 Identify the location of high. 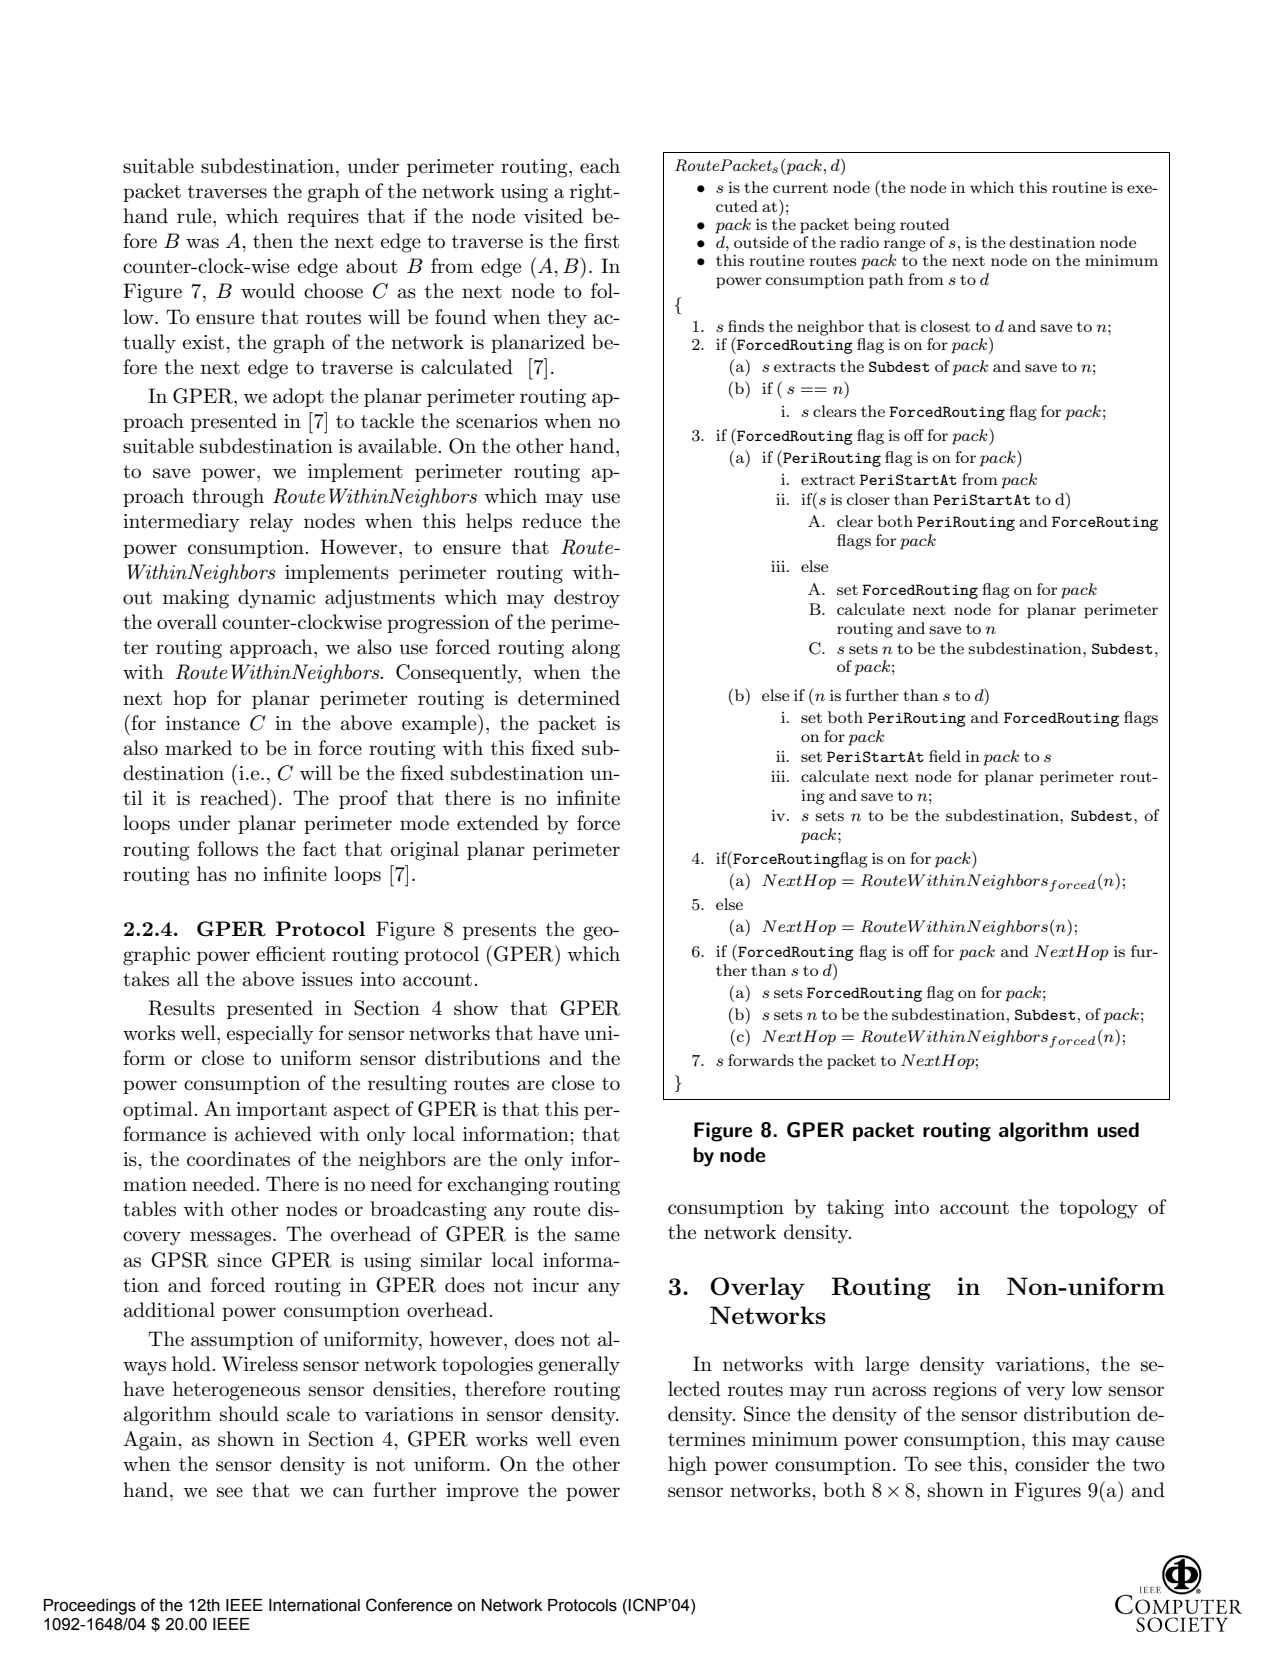
(687, 1466).
